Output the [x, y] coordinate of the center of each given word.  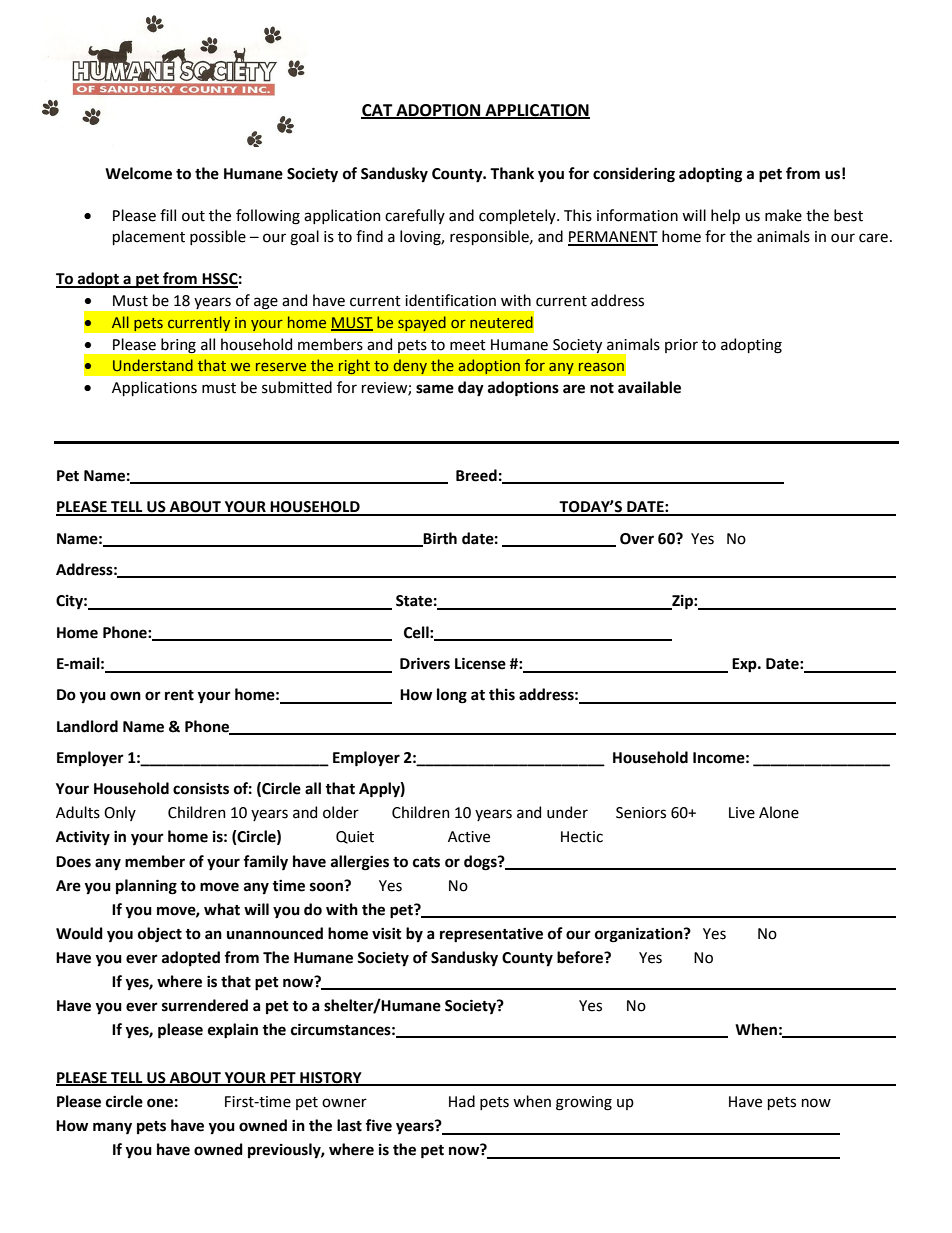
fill [168, 215]
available [649, 387]
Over [637, 539]
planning [146, 887]
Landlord [87, 726]
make [783, 215]
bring [178, 345]
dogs [481, 863]
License [480, 663]
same [435, 389]
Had [462, 1101]
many [112, 1128]
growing [584, 1103]
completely [518, 216]
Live [742, 813]
